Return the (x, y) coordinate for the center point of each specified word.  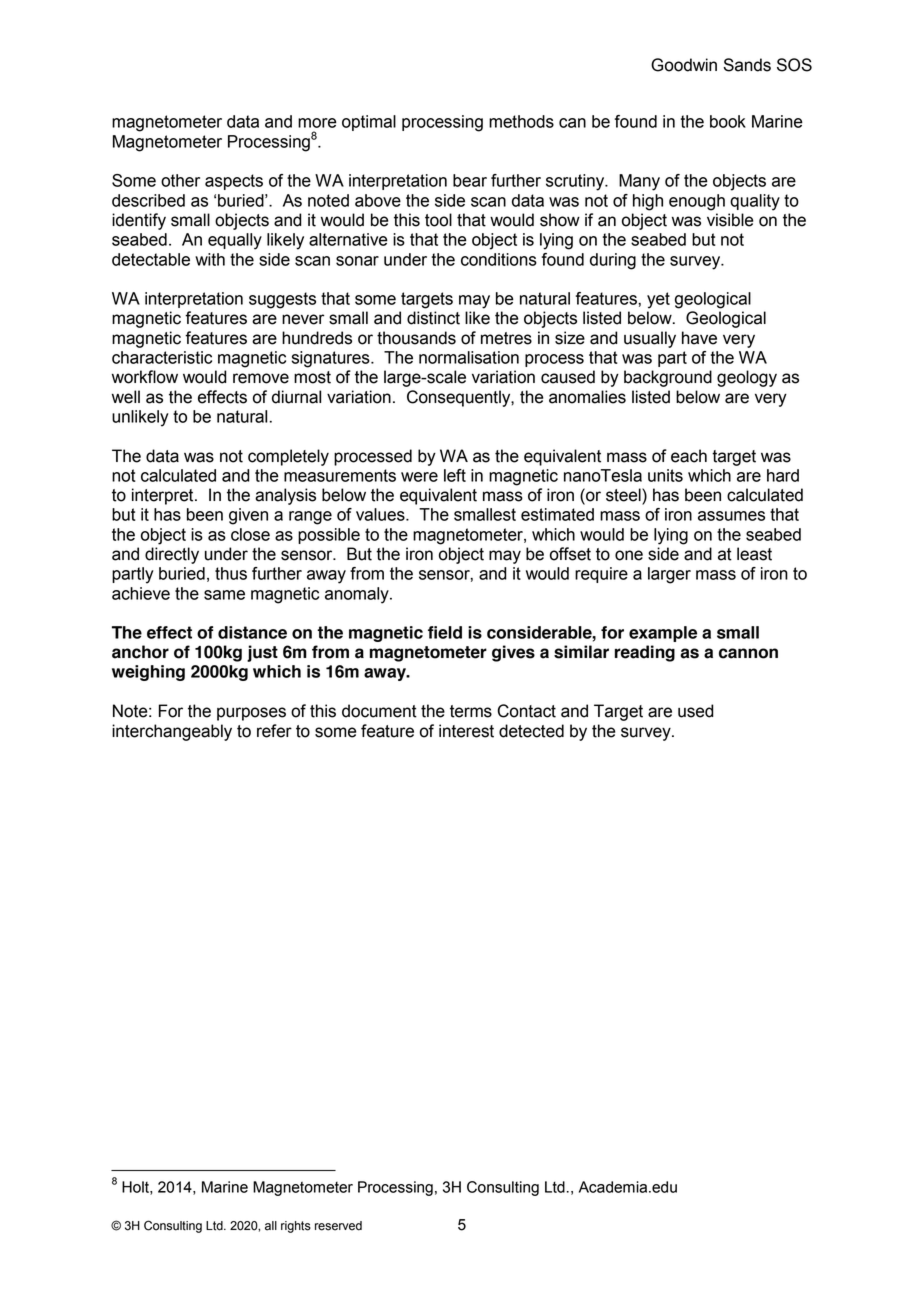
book (728, 121)
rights (296, 1227)
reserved (338, 1226)
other (180, 180)
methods (521, 121)
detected (531, 731)
